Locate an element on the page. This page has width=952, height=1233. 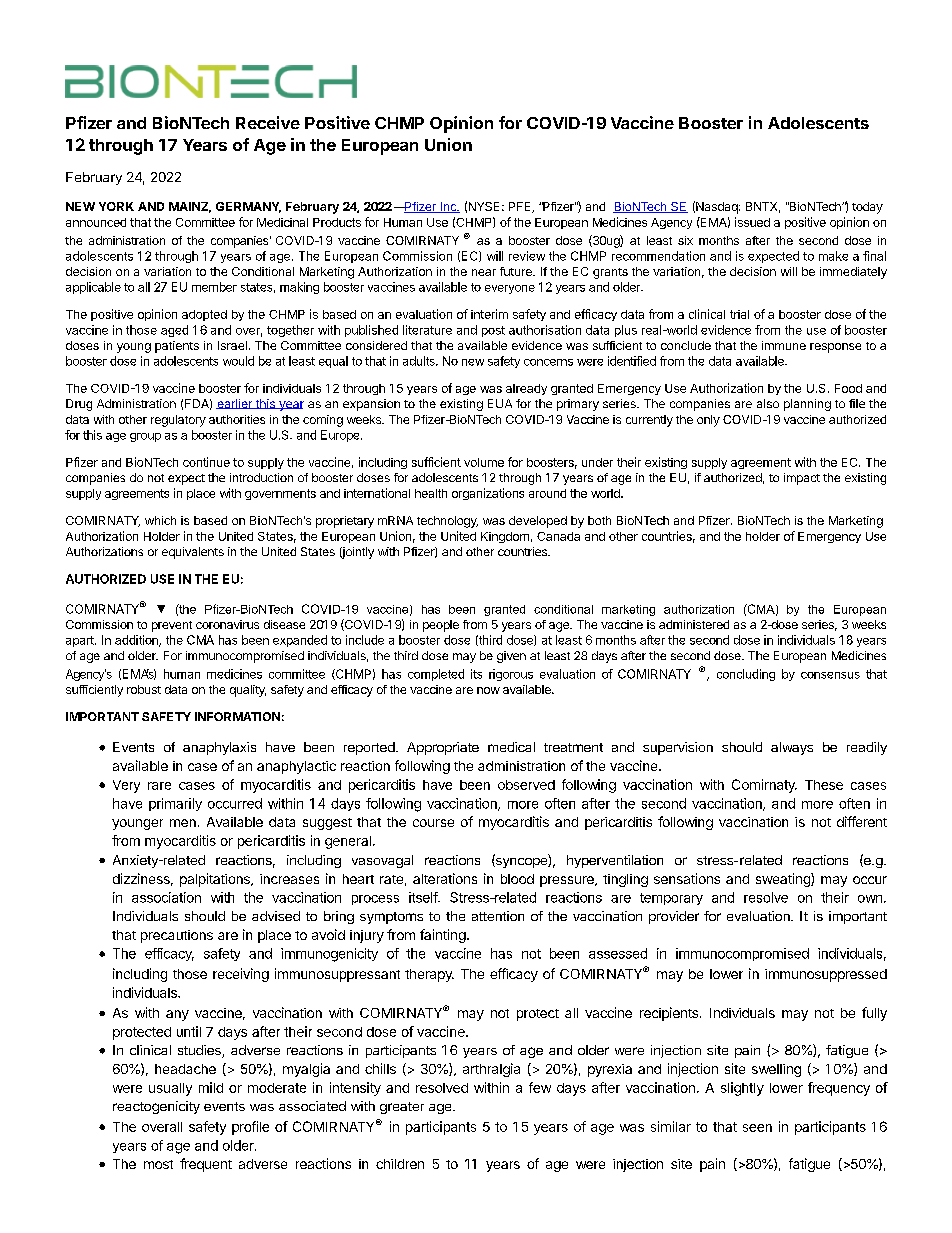
issued is located at coordinates (752, 222).
